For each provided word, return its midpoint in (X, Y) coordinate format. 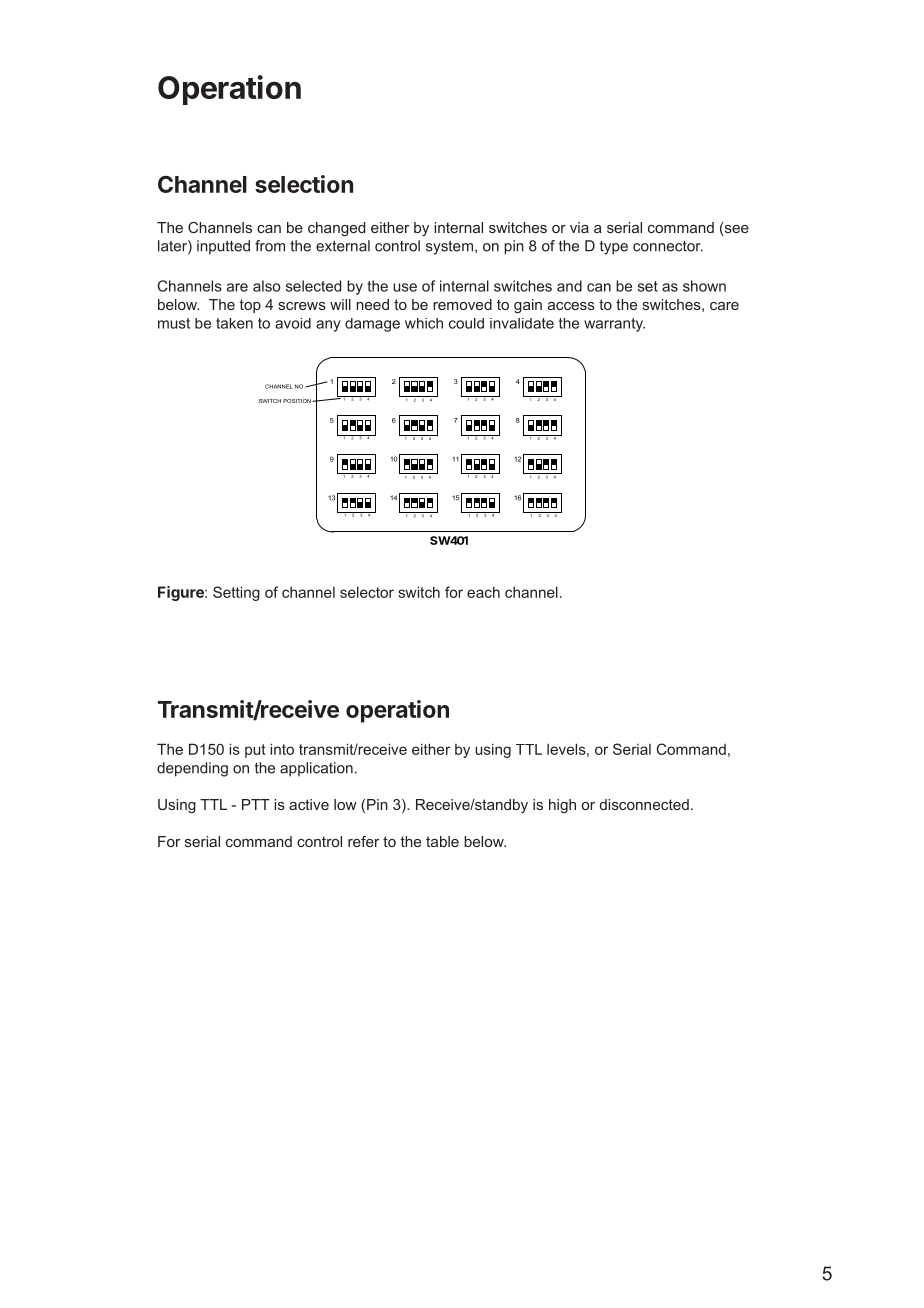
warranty (614, 325)
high (562, 806)
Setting (236, 593)
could (466, 323)
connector (668, 246)
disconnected (644, 804)
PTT (256, 804)
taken (234, 323)
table (442, 841)
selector (367, 592)
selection (304, 184)
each (483, 592)
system (449, 247)
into (282, 749)
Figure (182, 593)
